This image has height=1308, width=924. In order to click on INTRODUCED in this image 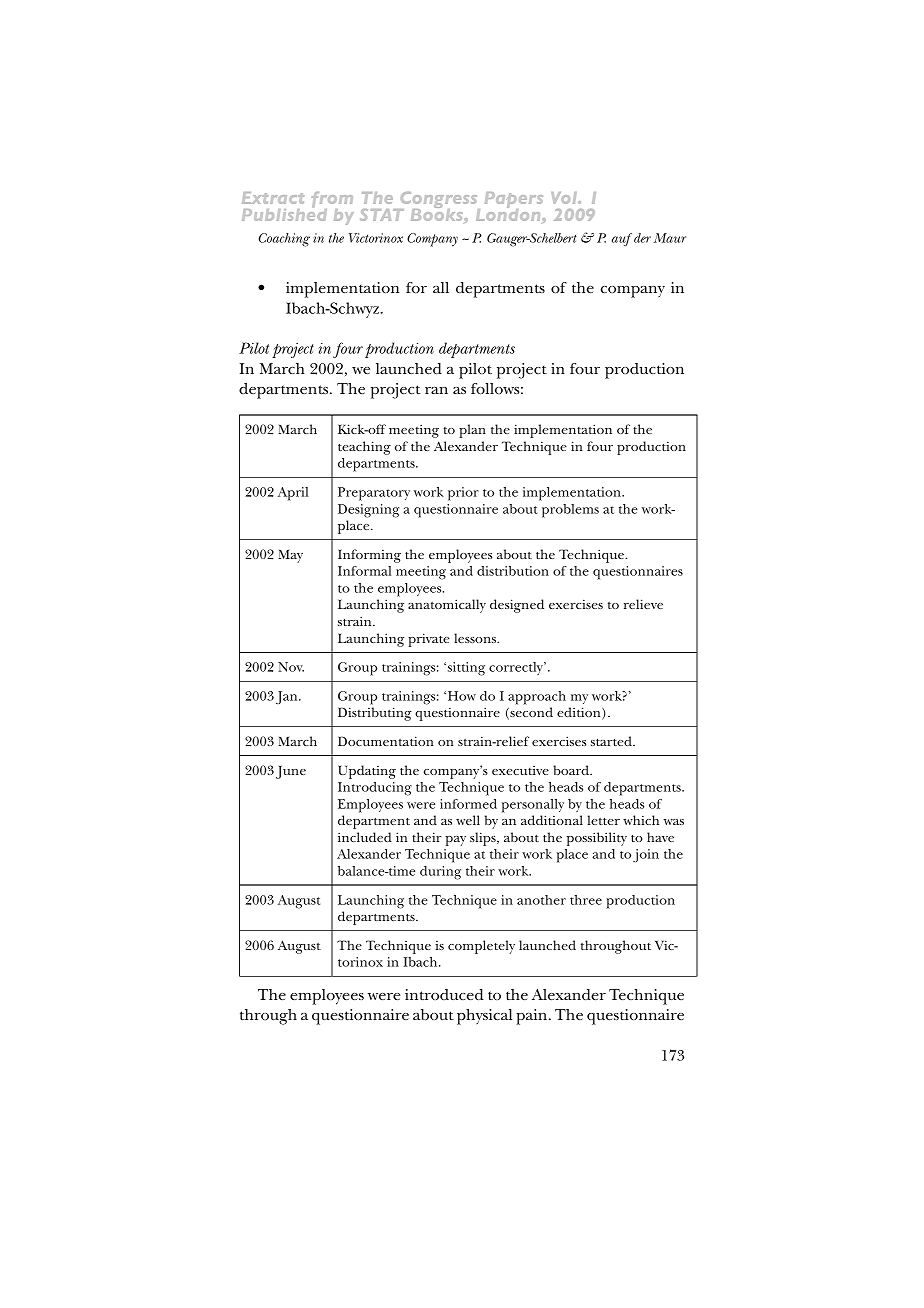, I will do `click(444, 994)`.
